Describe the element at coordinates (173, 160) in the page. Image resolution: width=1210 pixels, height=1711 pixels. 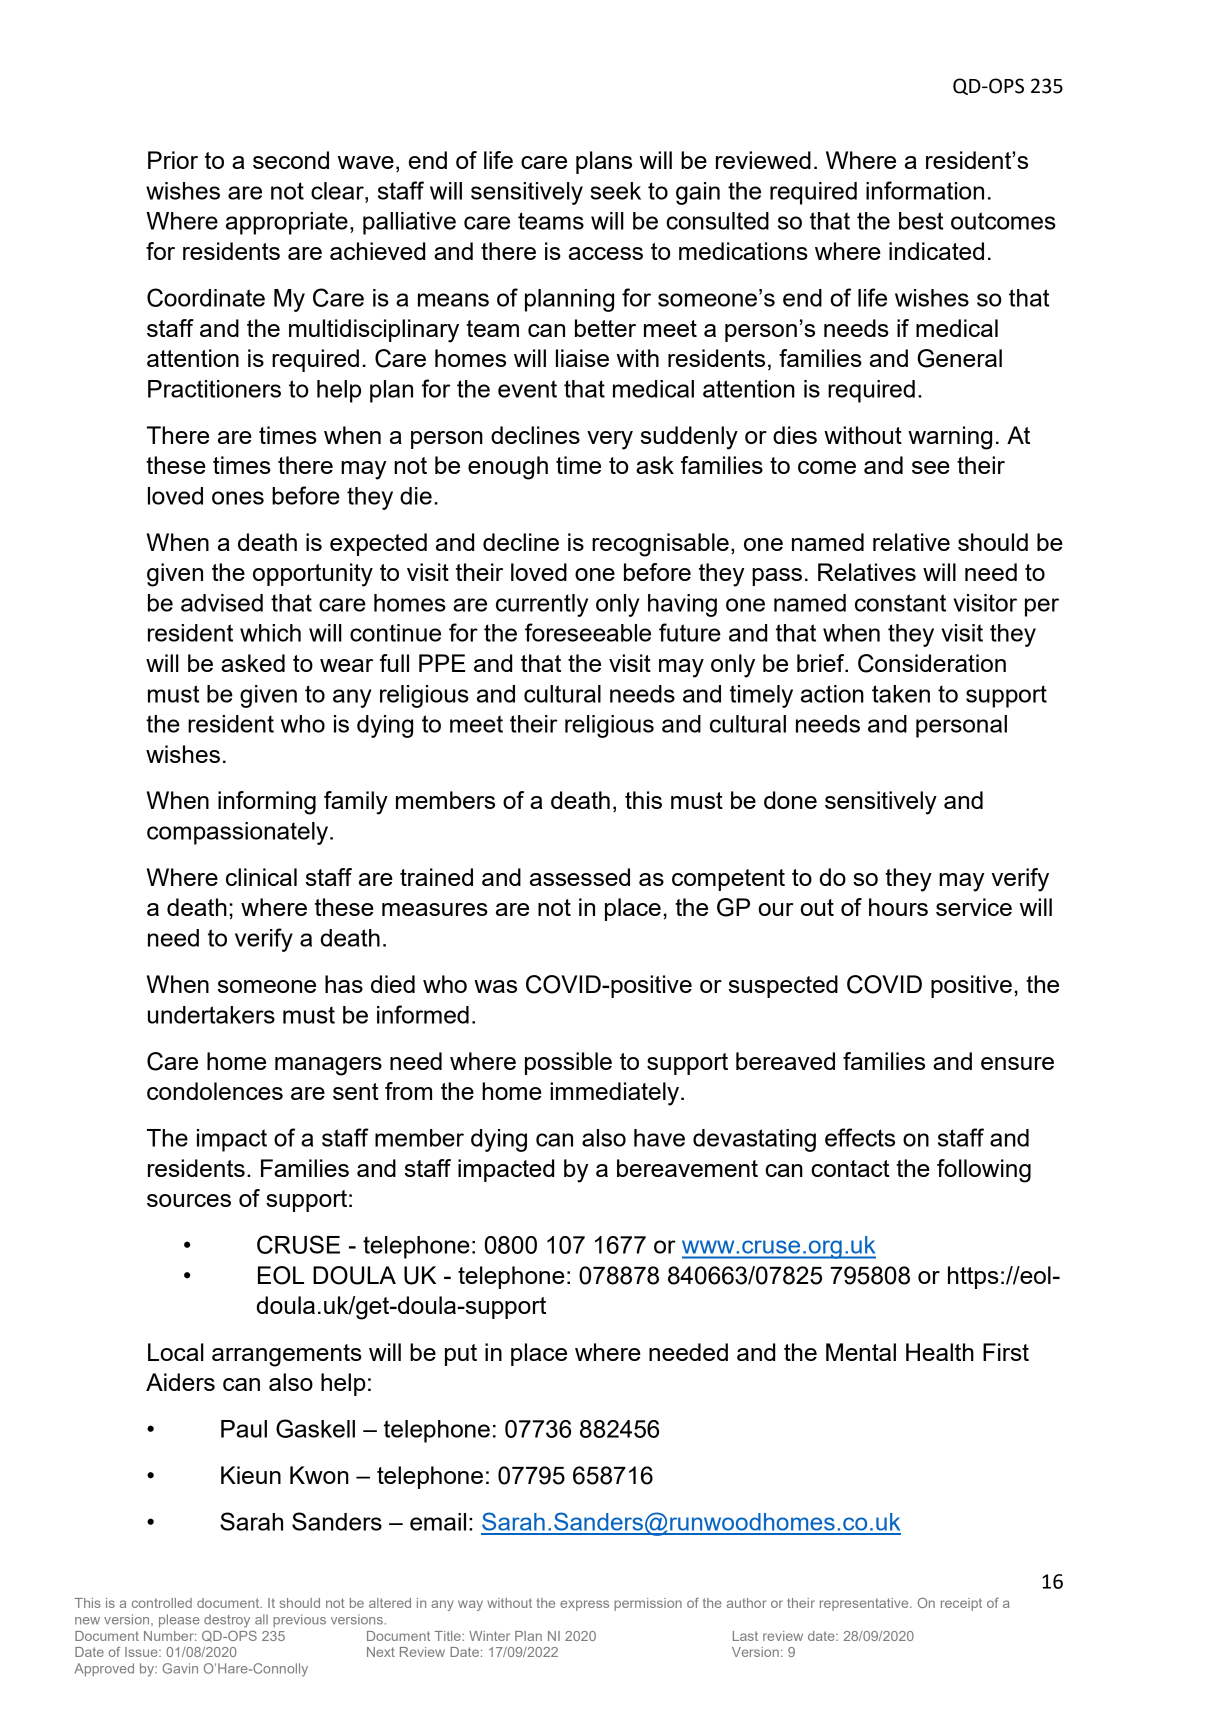
I see `Prior` at that location.
